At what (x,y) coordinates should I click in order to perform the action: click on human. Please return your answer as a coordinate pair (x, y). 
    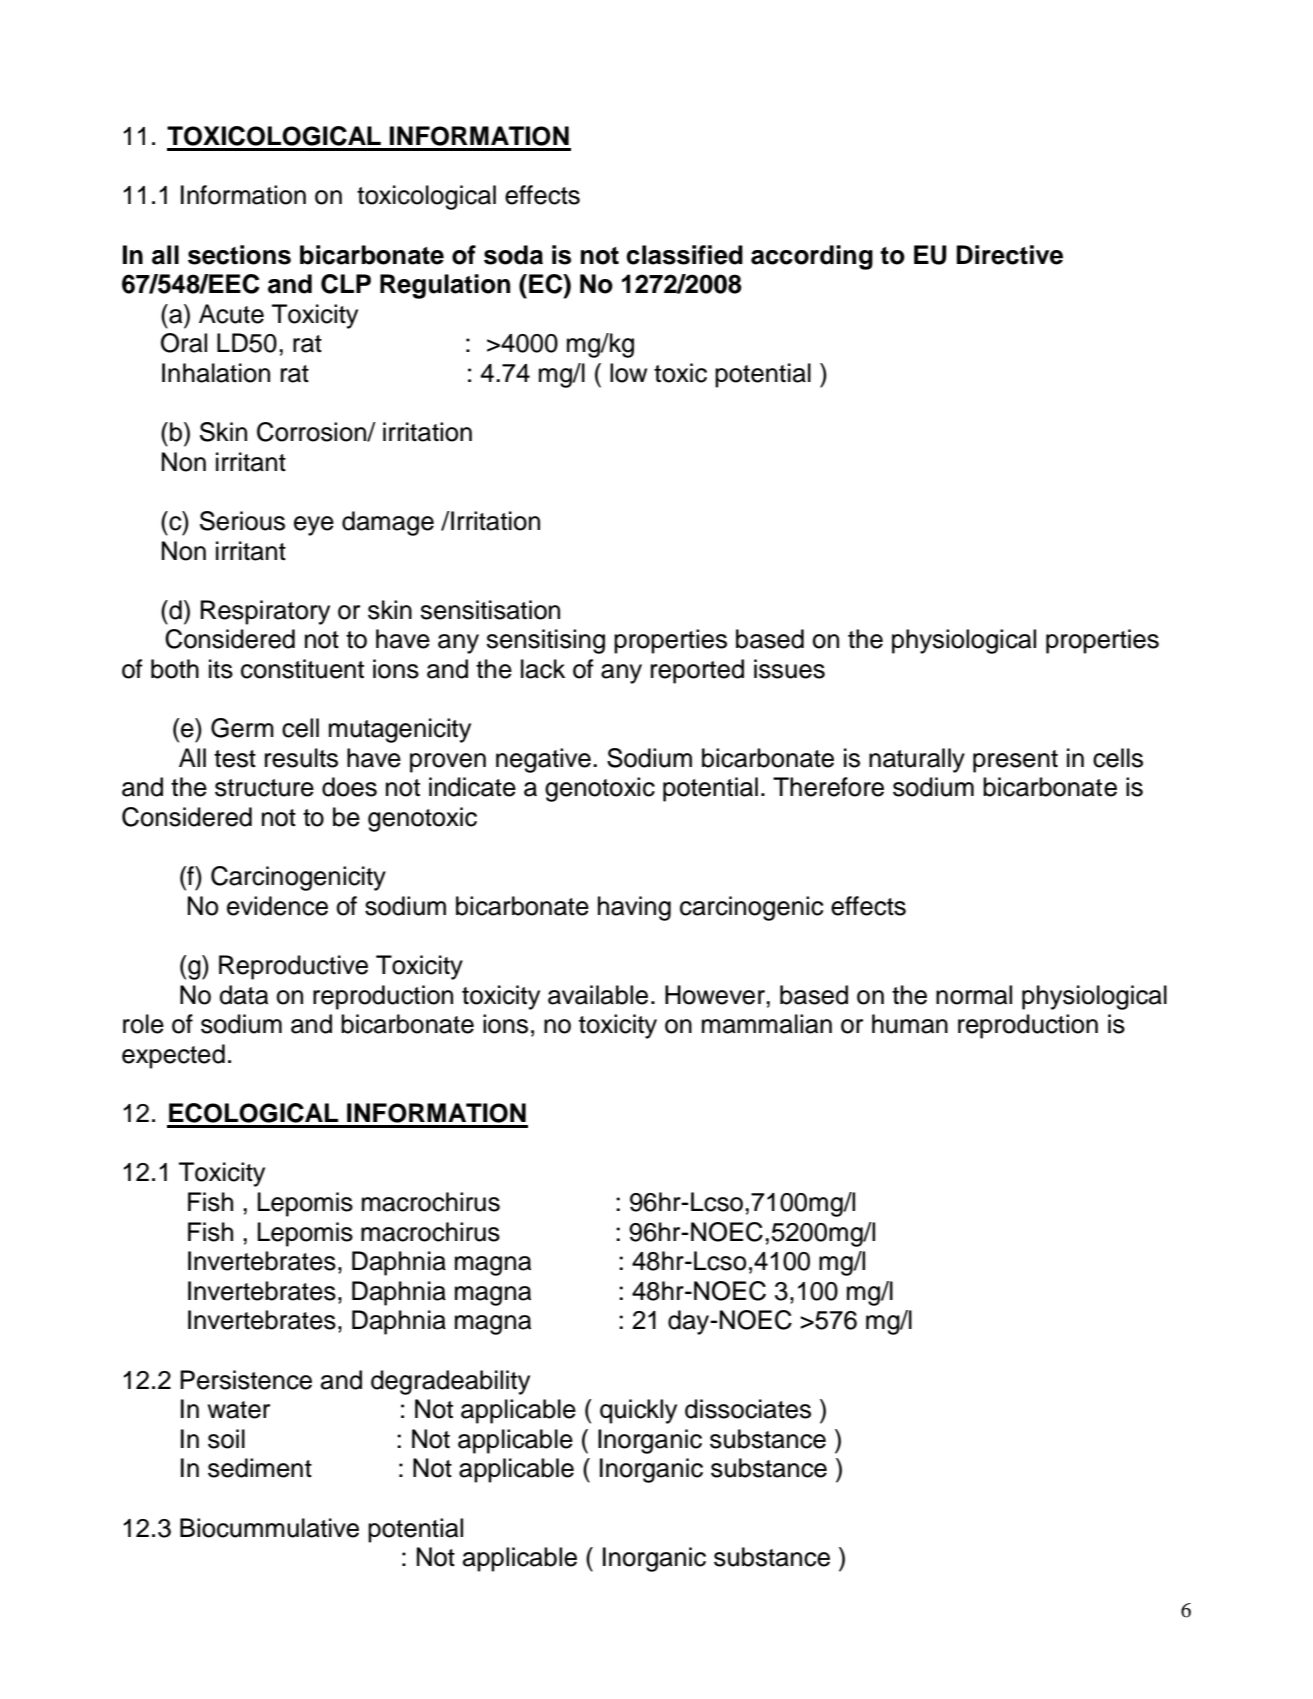
    Looking at the image, I should click on (910, 1024).
